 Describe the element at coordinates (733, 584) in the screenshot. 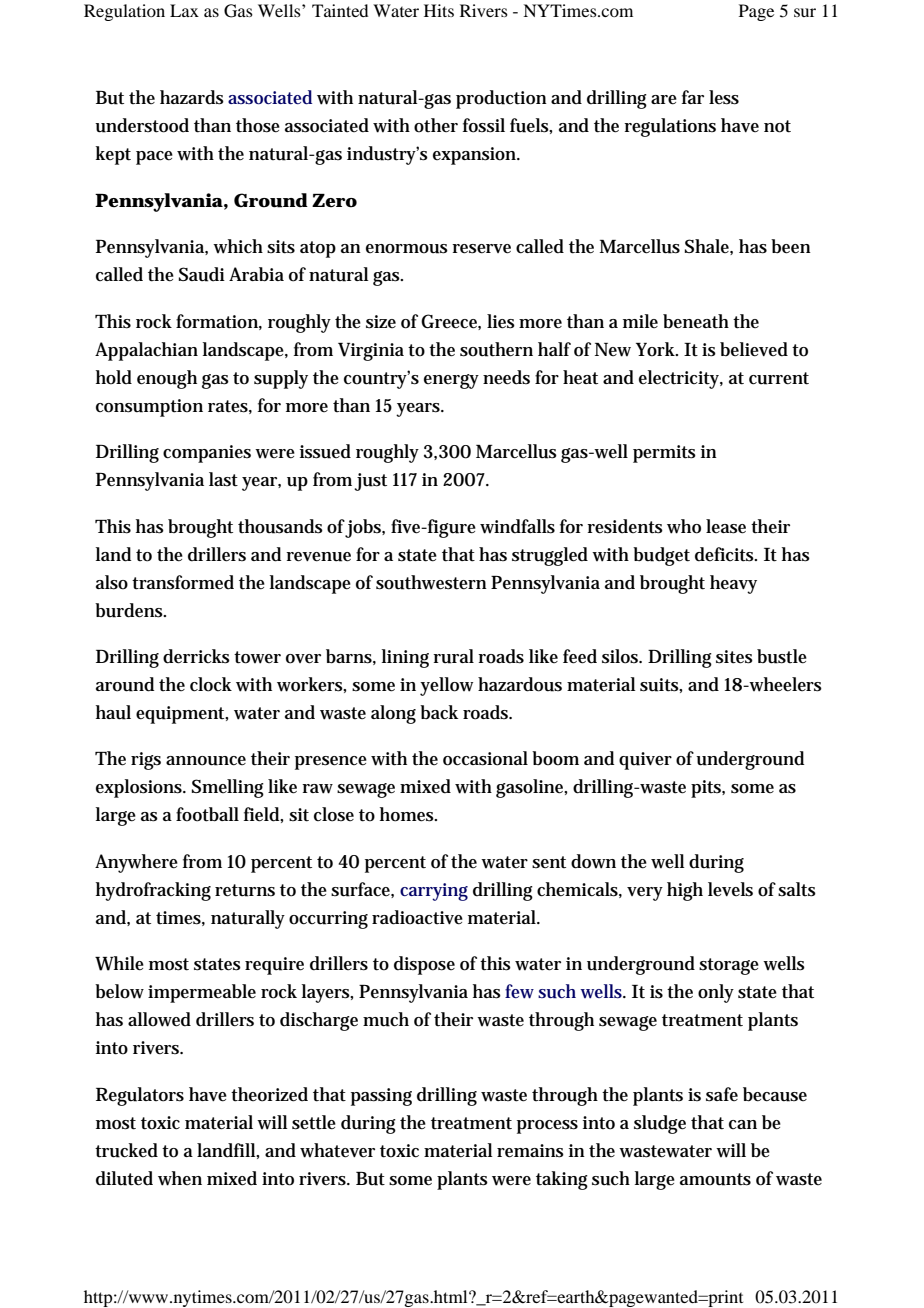

I see `heavy` at that location.
